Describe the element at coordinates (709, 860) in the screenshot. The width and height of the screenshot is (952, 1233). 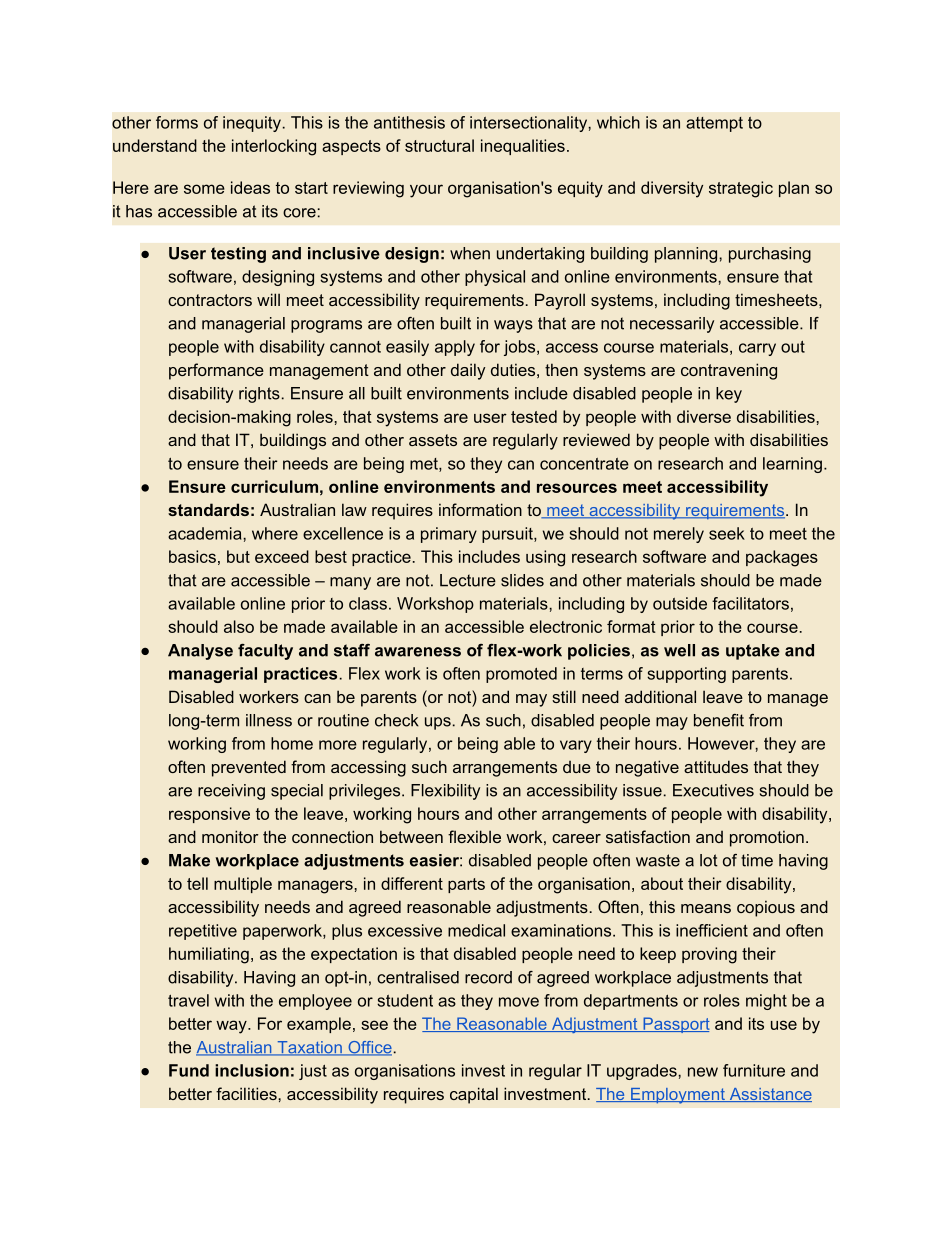
I see `lot` at that location.
